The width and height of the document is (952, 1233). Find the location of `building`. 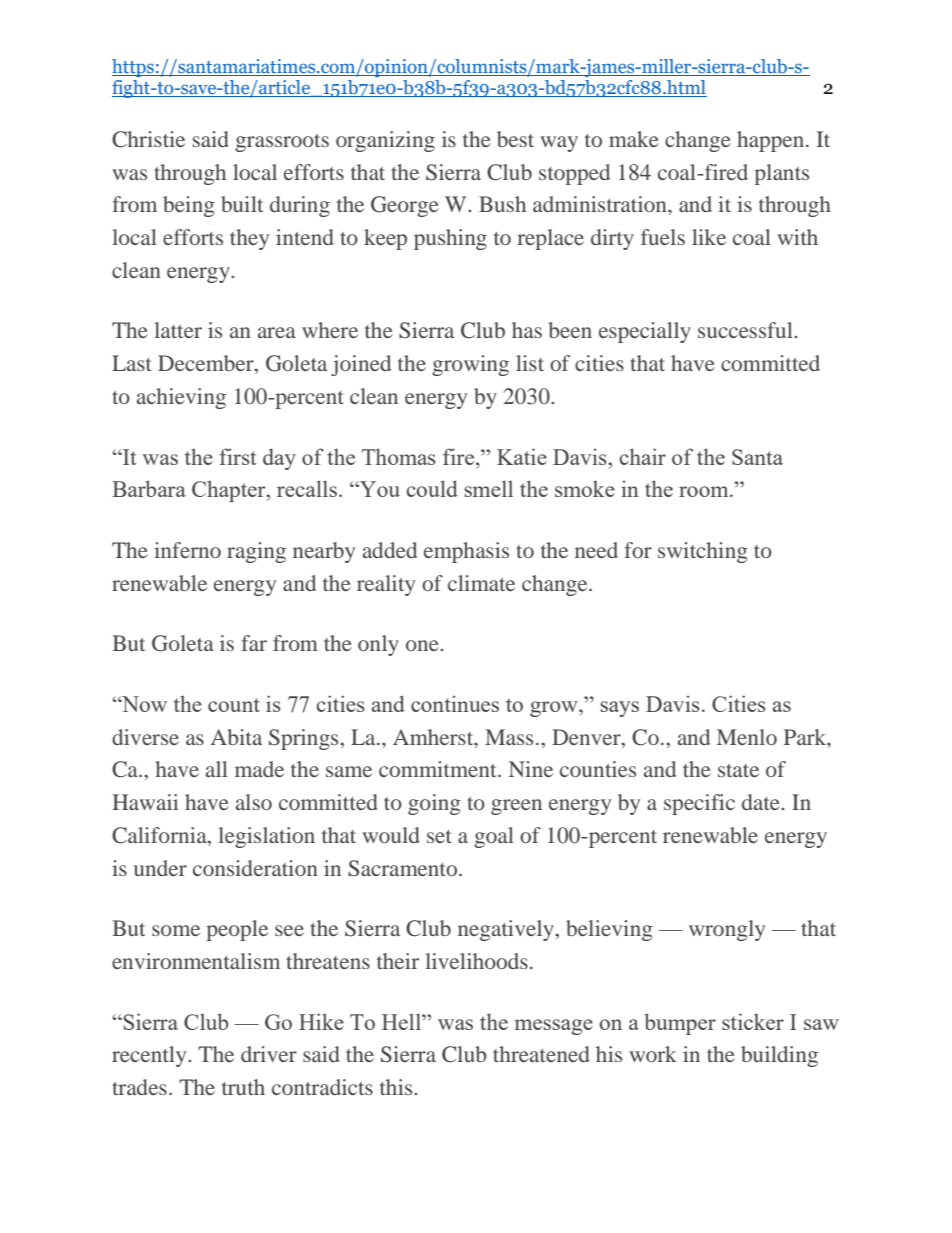

building is located at coordinates (779, 1056).
